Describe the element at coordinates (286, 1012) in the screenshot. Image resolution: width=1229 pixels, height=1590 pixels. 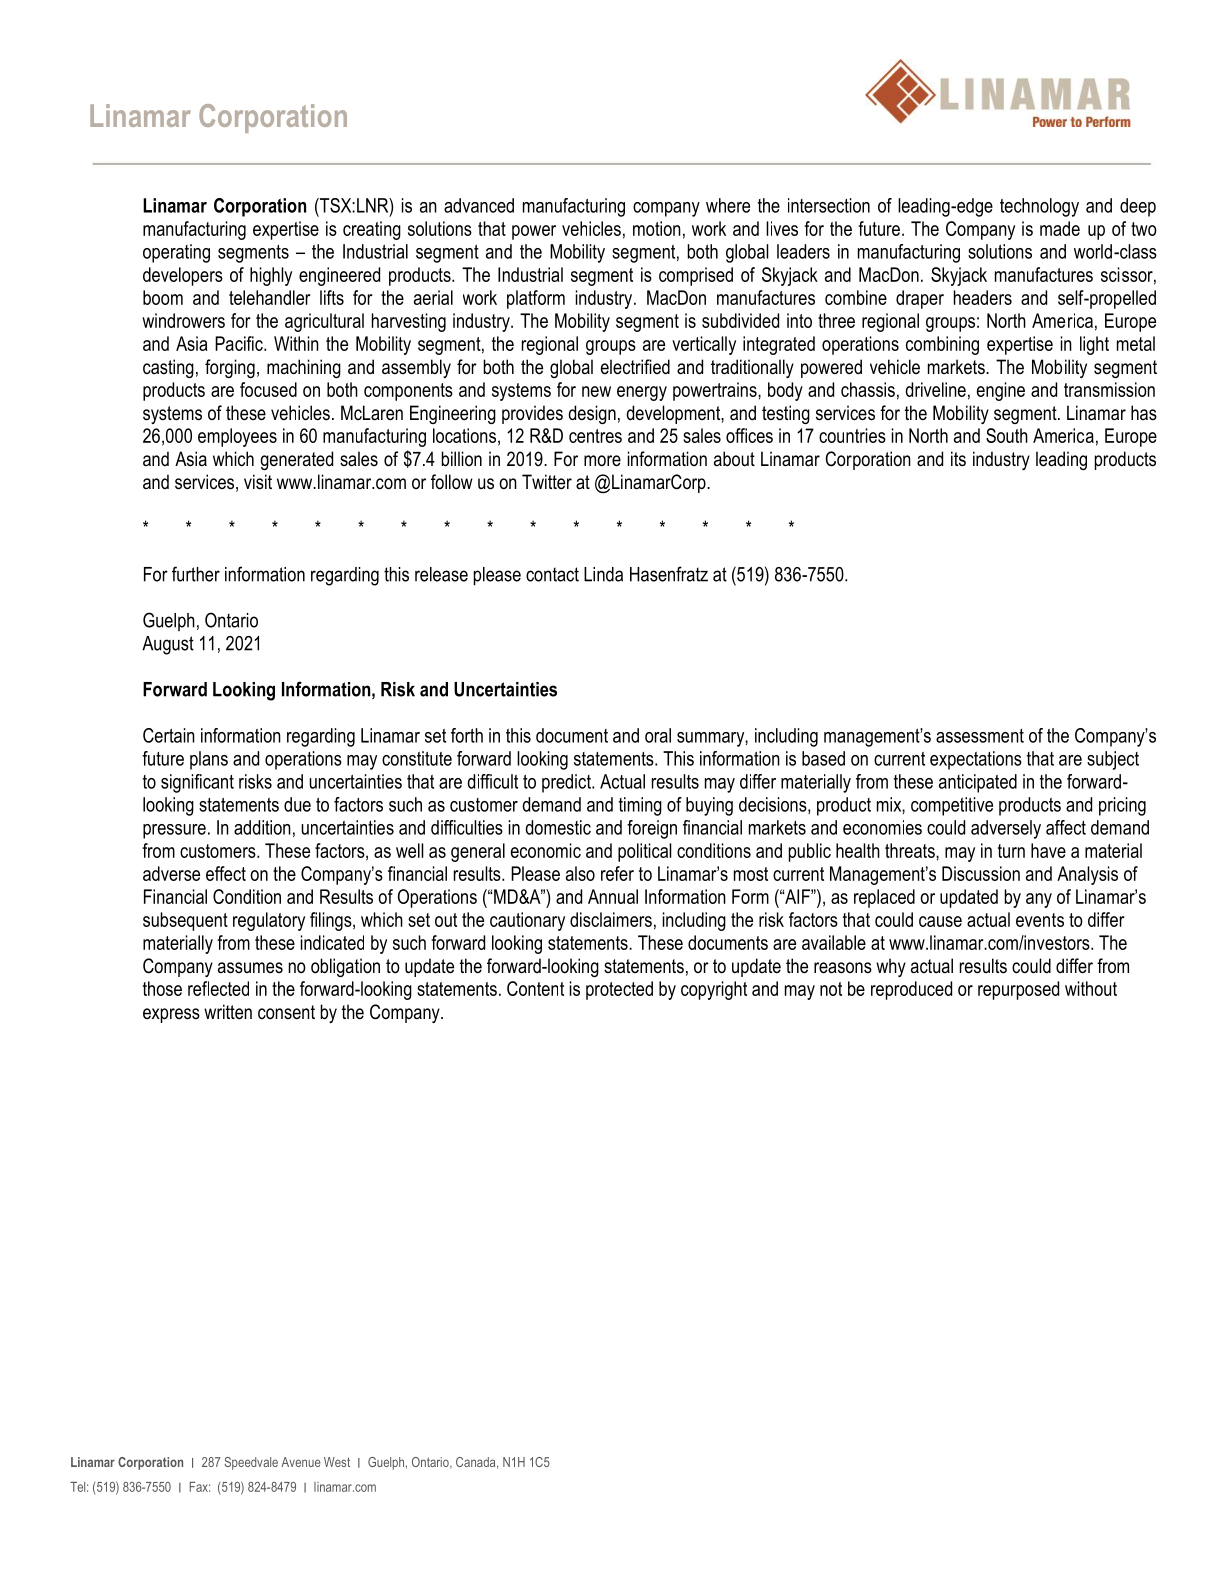
I see `consent` at that location.
